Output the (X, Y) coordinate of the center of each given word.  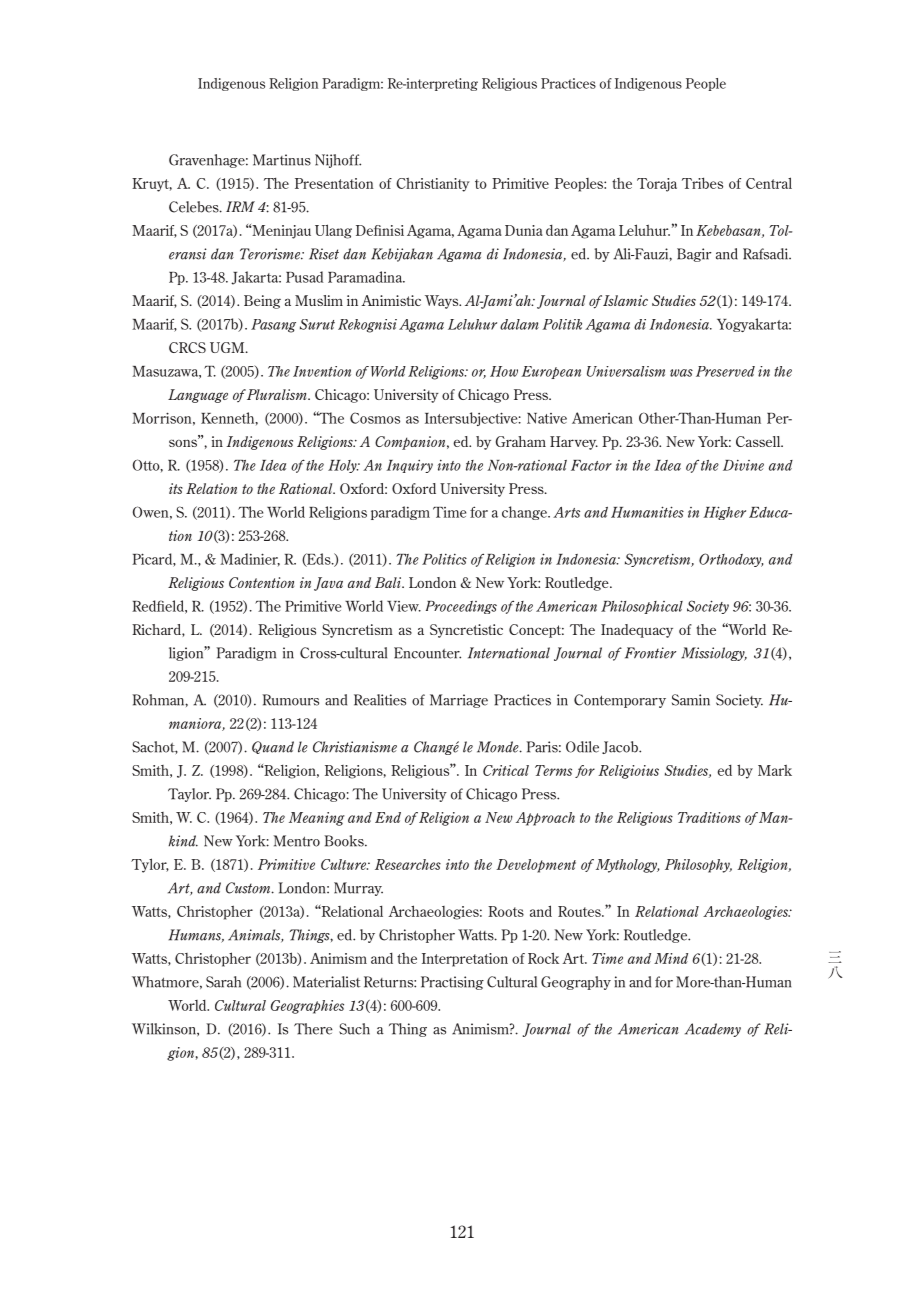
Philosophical (642, 607)
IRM (240, 206)
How (504, 371)
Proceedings (461, 607)
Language (198, 396)
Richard (157, 629)
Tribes (702, 183)
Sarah (223, 982)
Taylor (189, 795)
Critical (506, 770)
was (681, 373)
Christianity (433, 184)
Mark (775, 770)
